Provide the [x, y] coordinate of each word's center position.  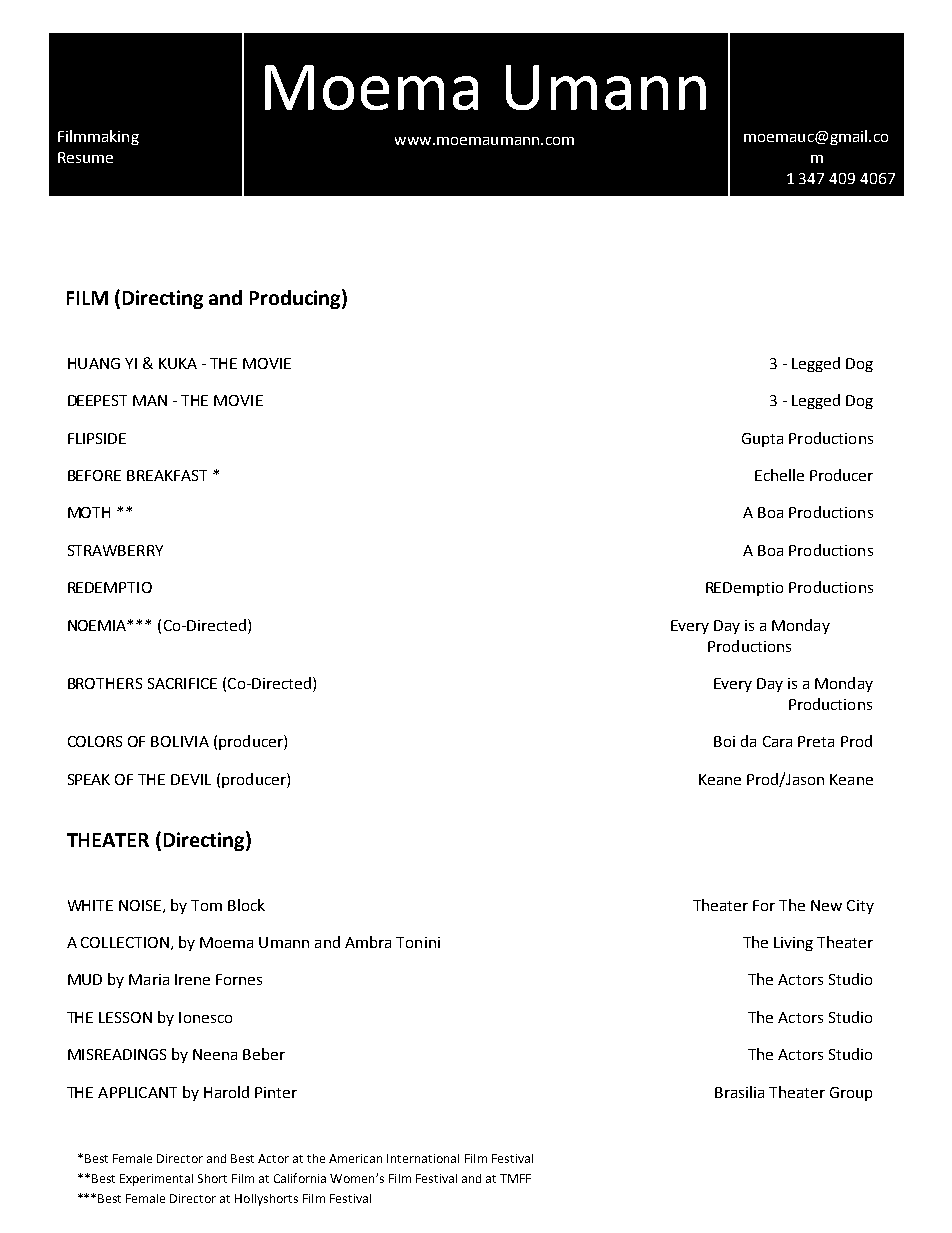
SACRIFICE [182, 683]
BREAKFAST [167, 475]
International [423, 1158]
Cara [777, 741]
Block [246, 905]
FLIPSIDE [97, 438]
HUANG [94, 363]
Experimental [156, 1180]
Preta [816, 741]
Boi [724, 741]
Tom [206, 905]
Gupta [762, 440]
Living [793, 944]
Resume [85, 157]
